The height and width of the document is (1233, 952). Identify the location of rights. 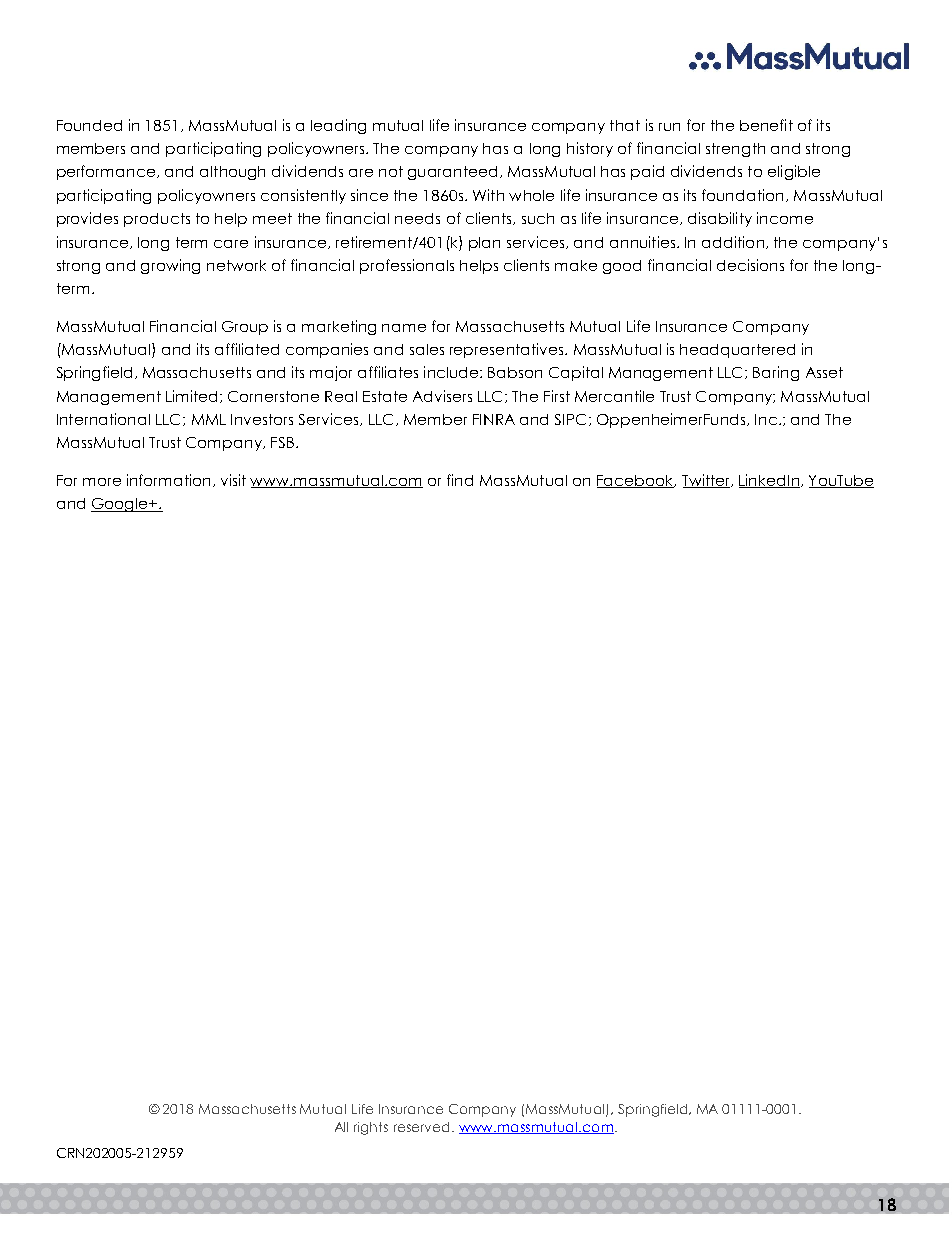
(371, 1128).
